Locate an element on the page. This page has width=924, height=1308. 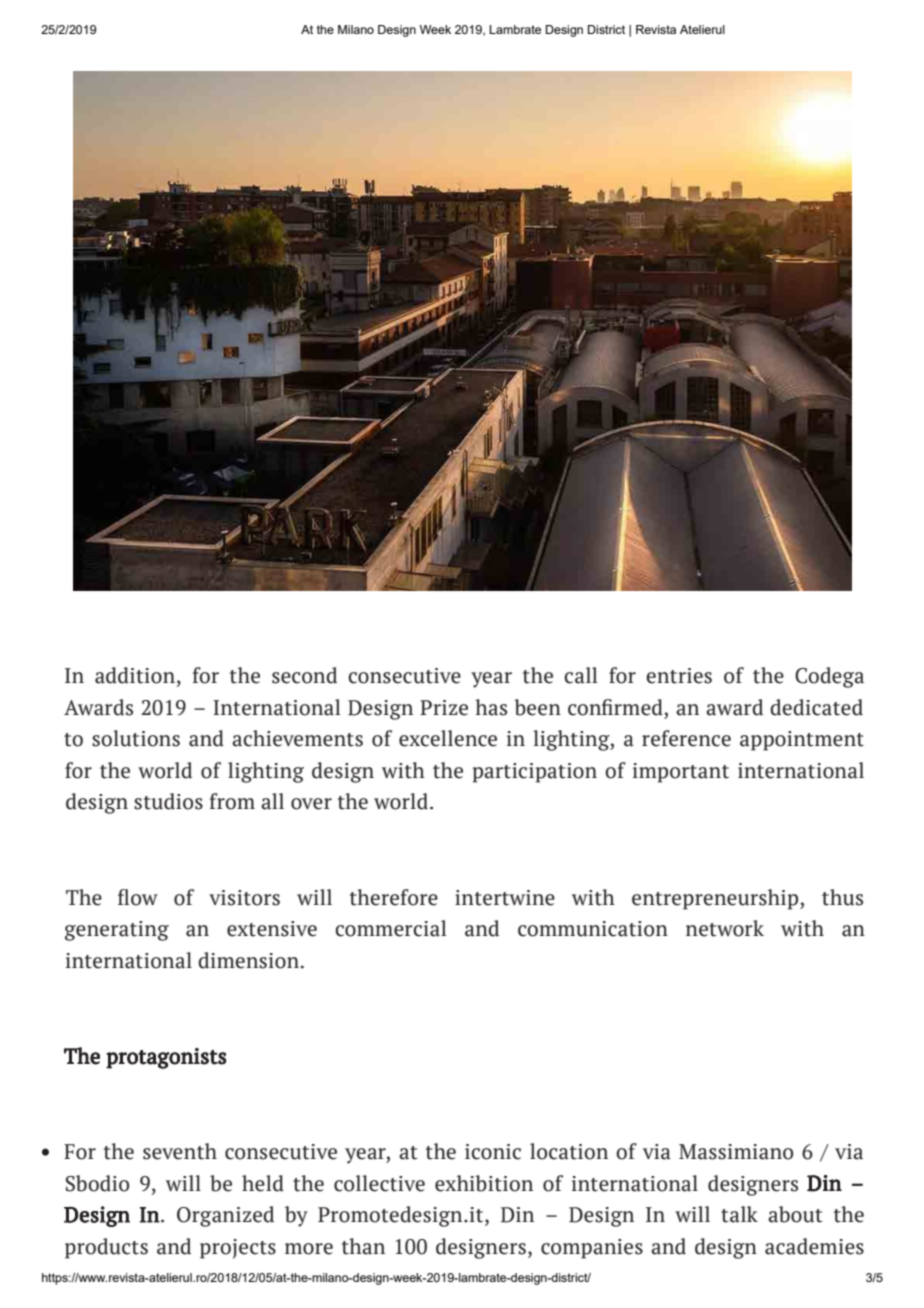
Organized is located at coordinates (225, 1216).
